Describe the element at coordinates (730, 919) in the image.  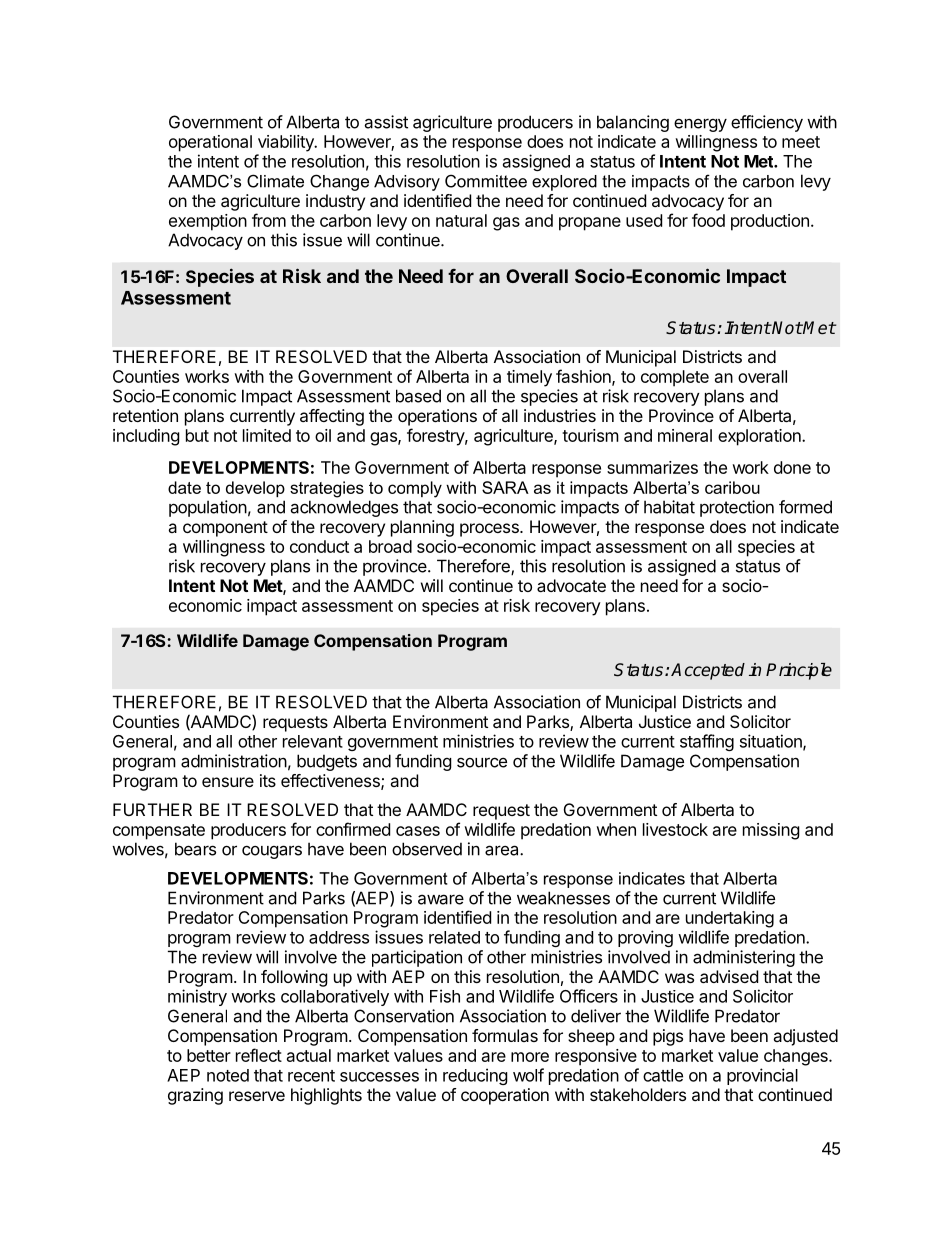
I see `undertaking` at that location.
